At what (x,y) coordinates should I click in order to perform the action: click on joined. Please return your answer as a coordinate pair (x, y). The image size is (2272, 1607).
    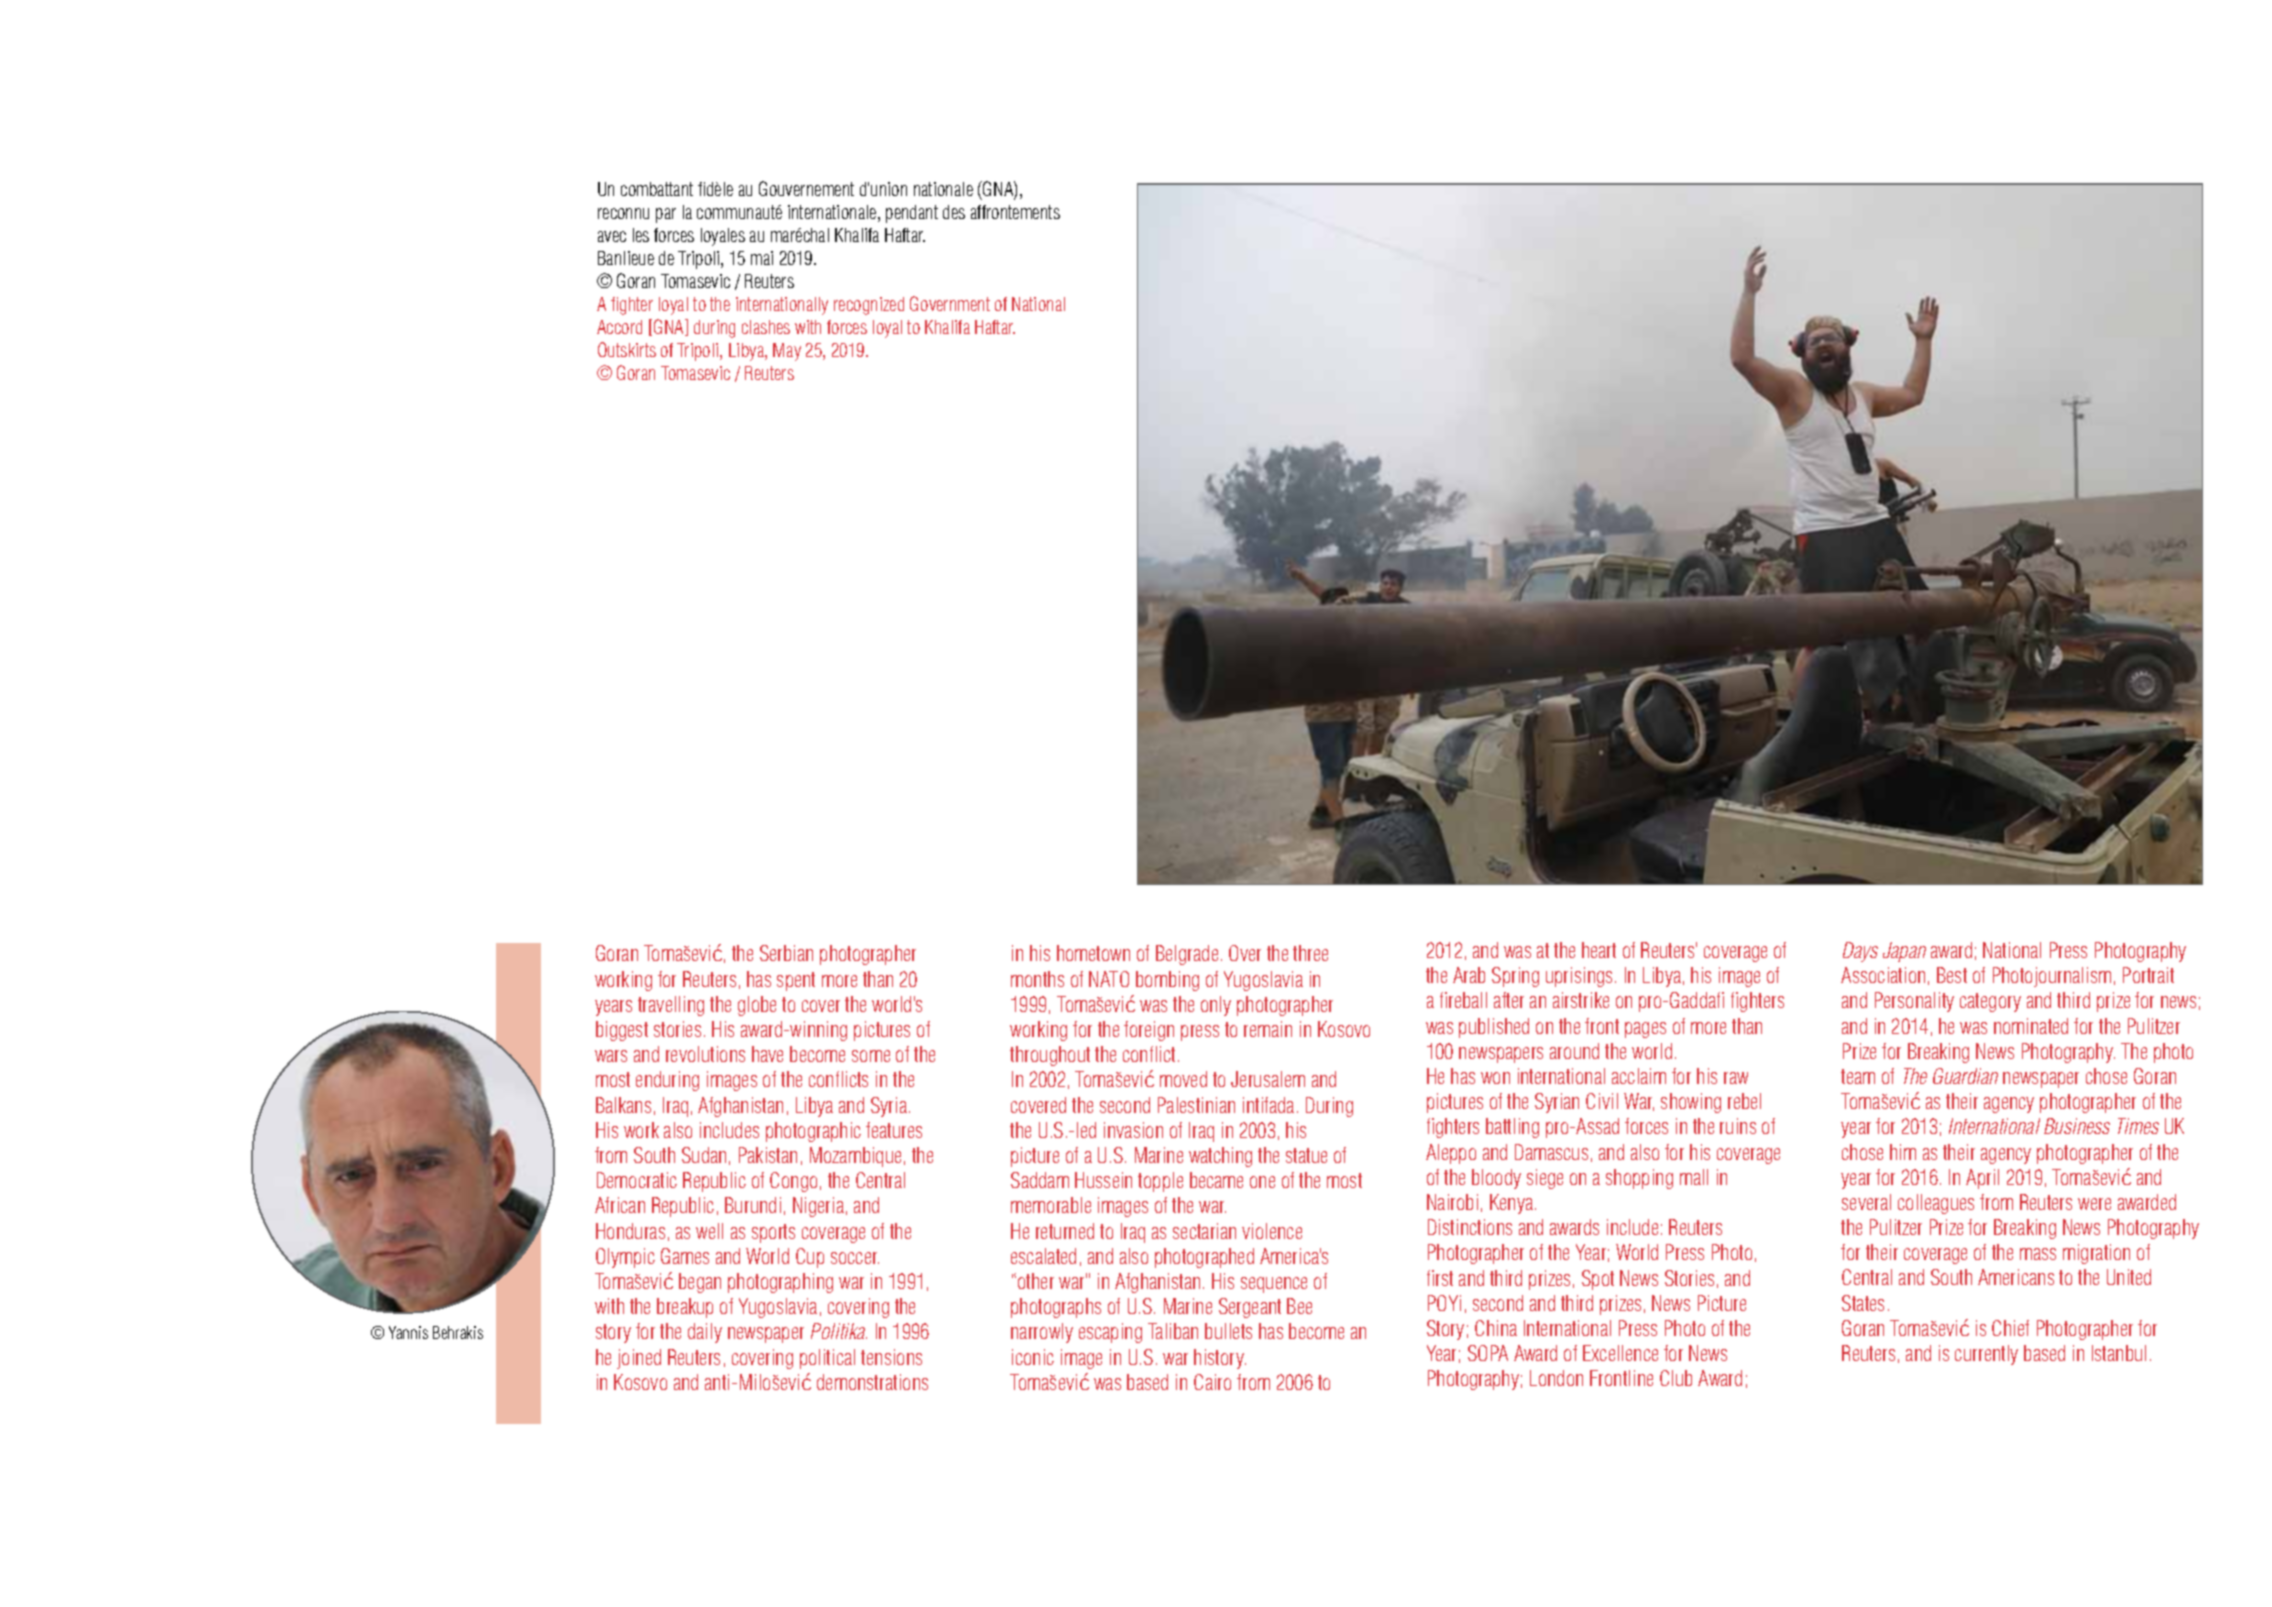
    Looking at the image, I should click on (639, 1359).
